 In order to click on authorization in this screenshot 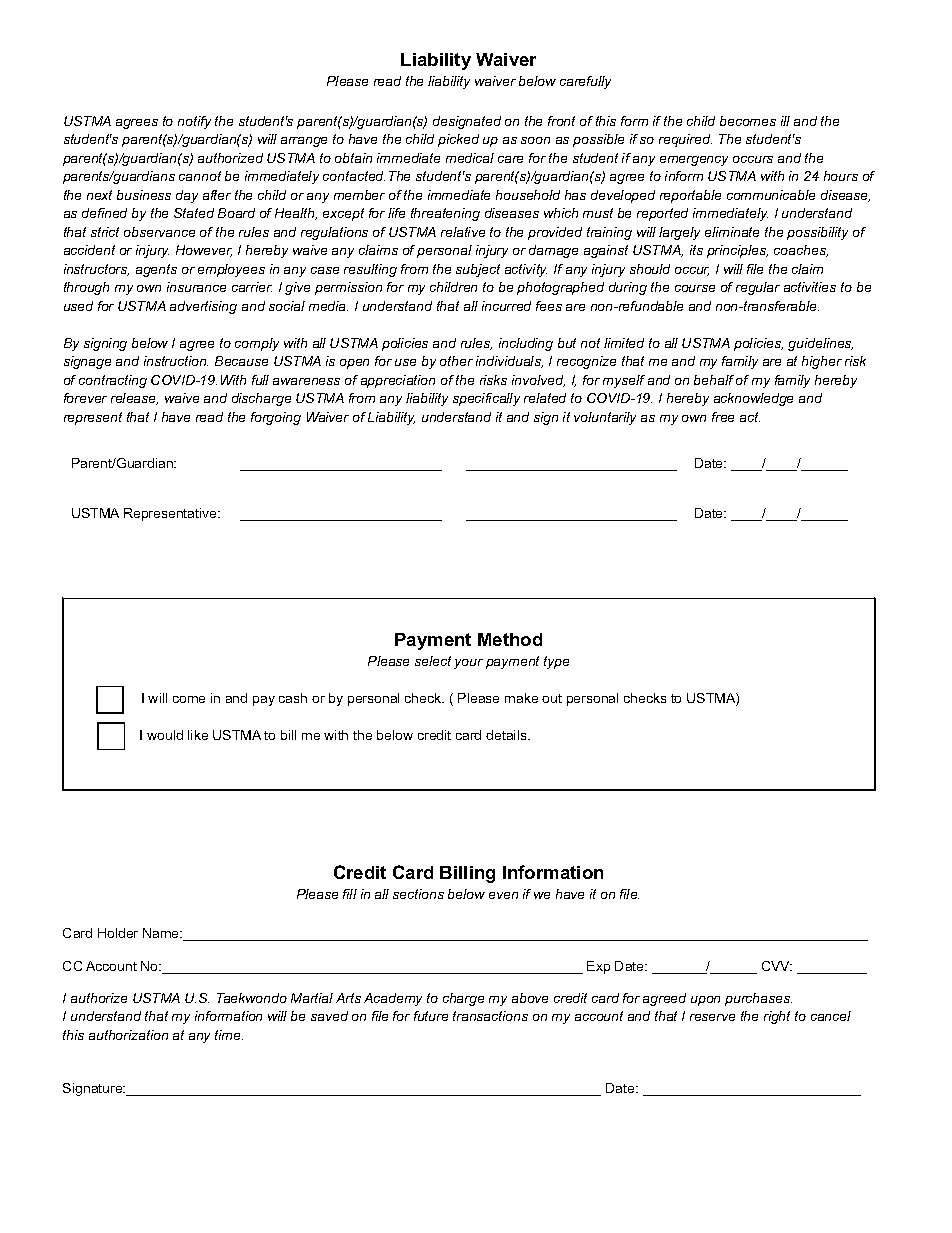, I will do `click(128, 1035)`.
